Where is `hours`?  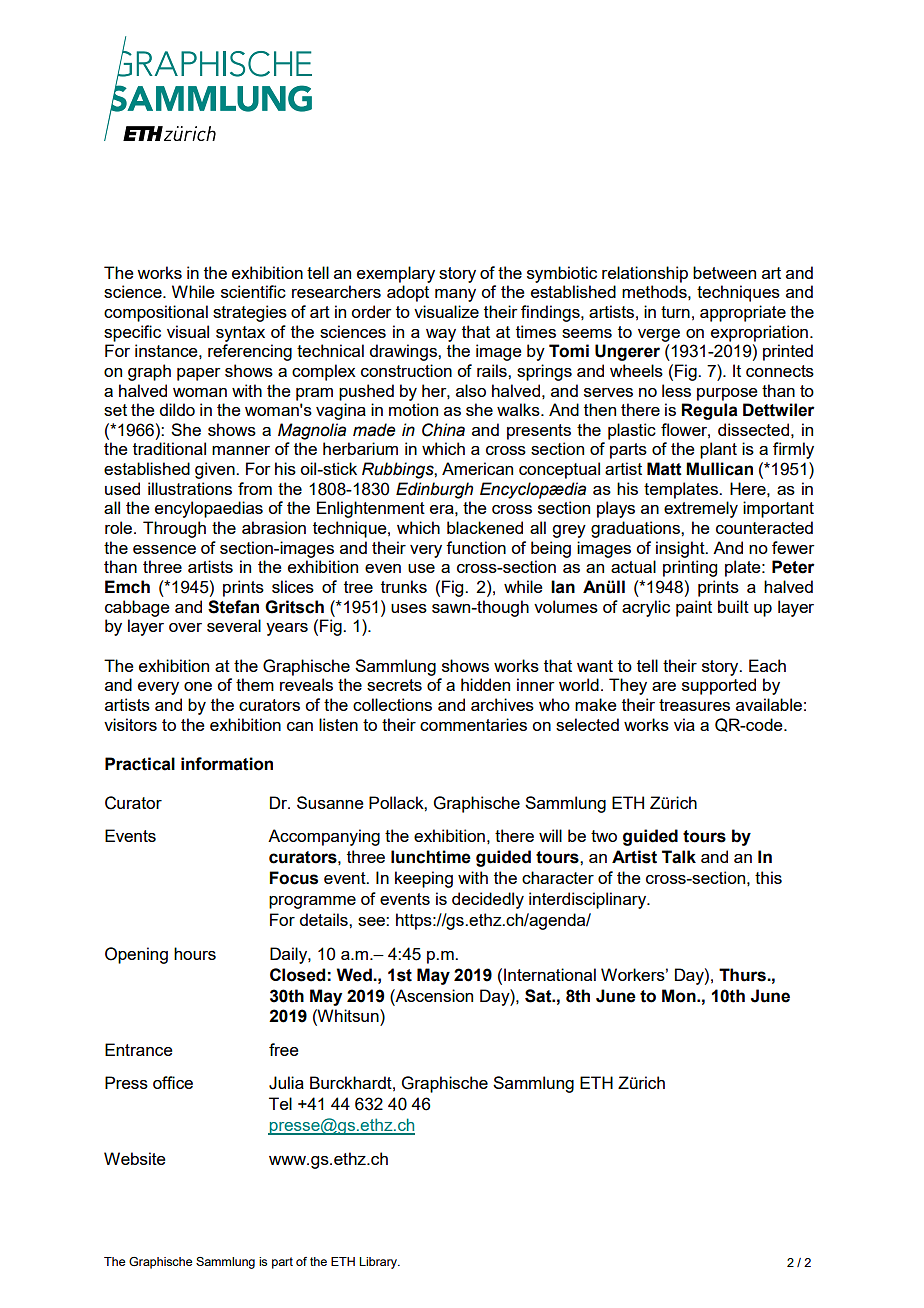 hours is located at coordinates (195, 953).
